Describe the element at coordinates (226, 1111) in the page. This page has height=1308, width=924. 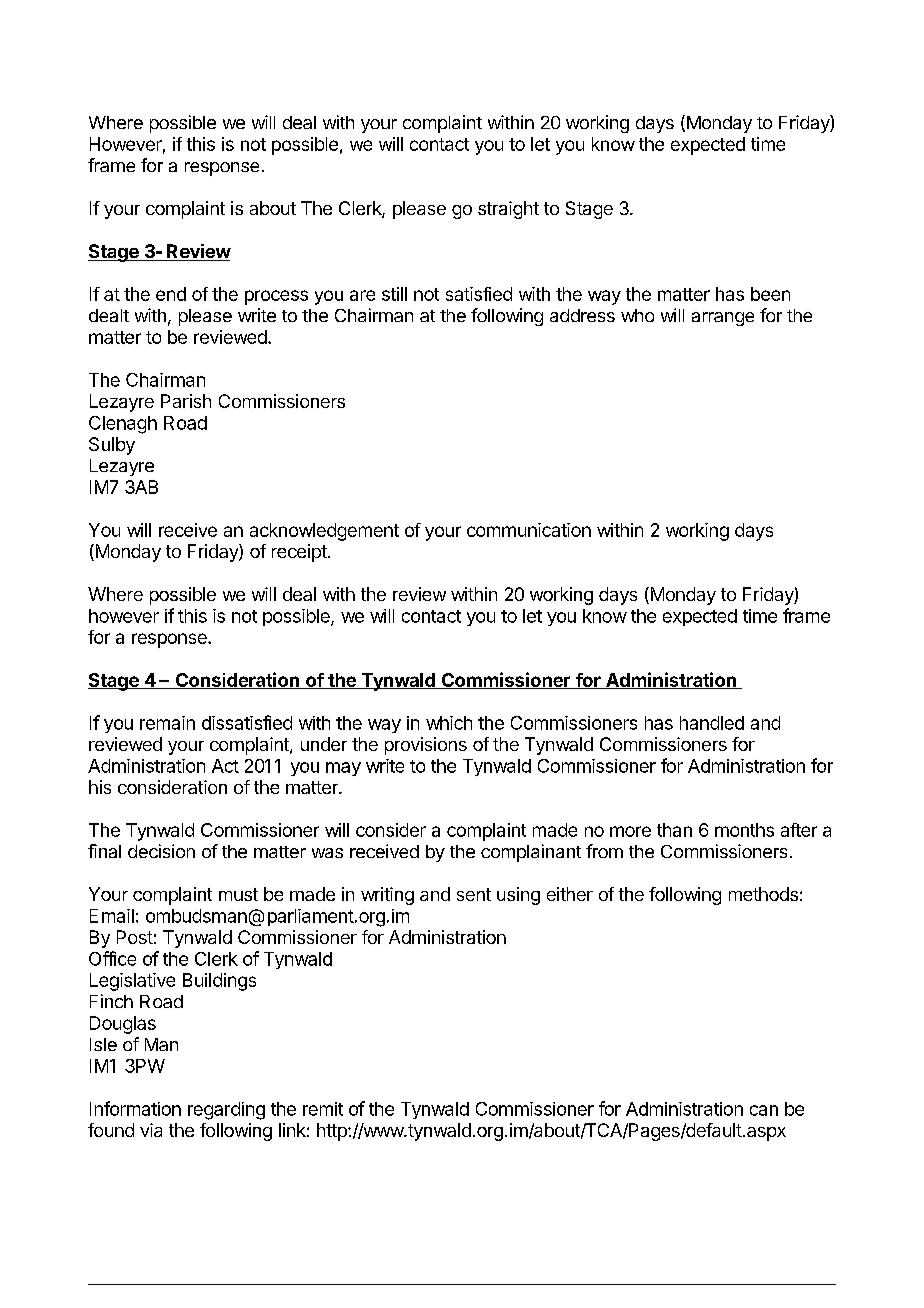
I see `regarding` at that location.
